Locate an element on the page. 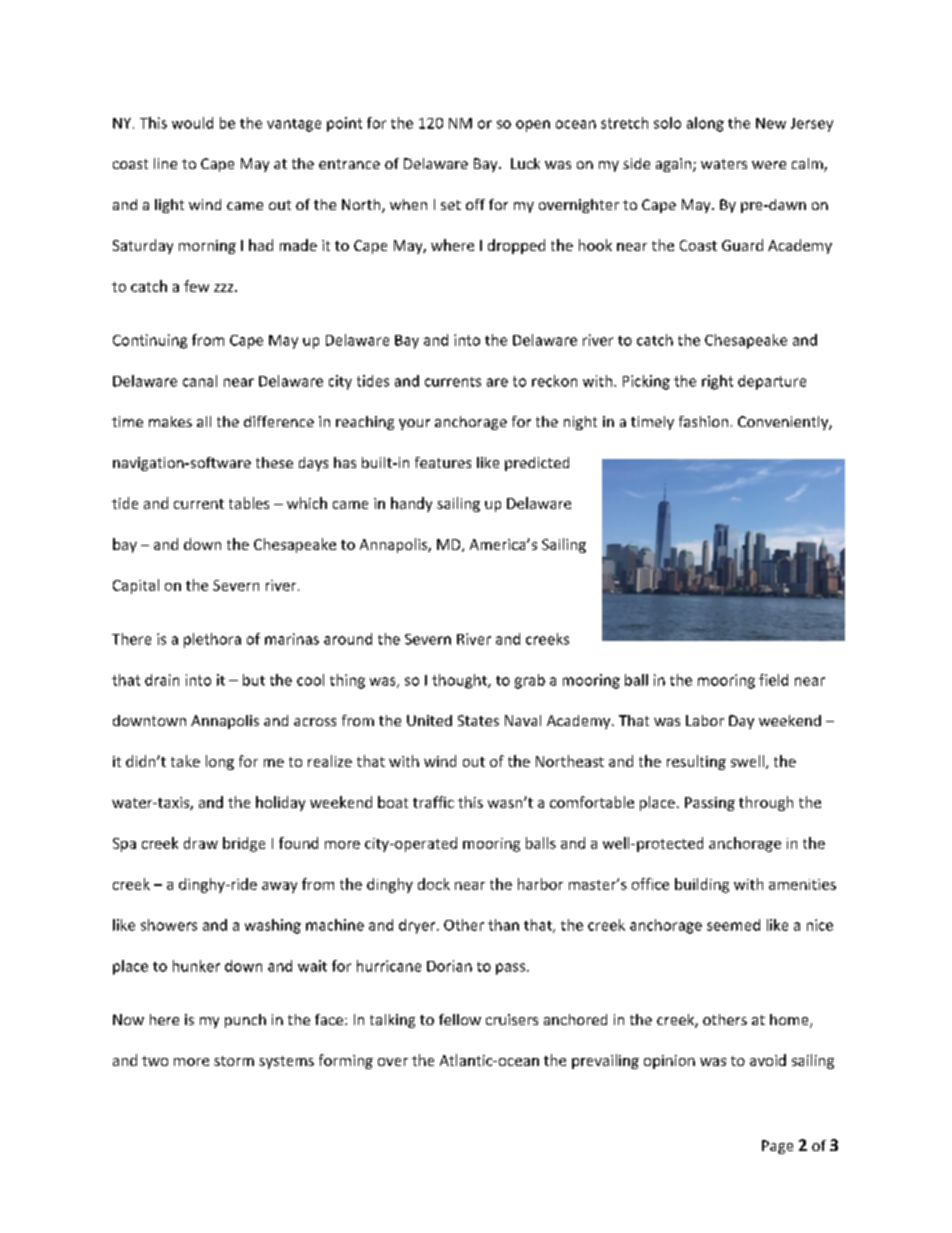 This document has width=952, height=1233. were is located at coordinates (769, 165).
